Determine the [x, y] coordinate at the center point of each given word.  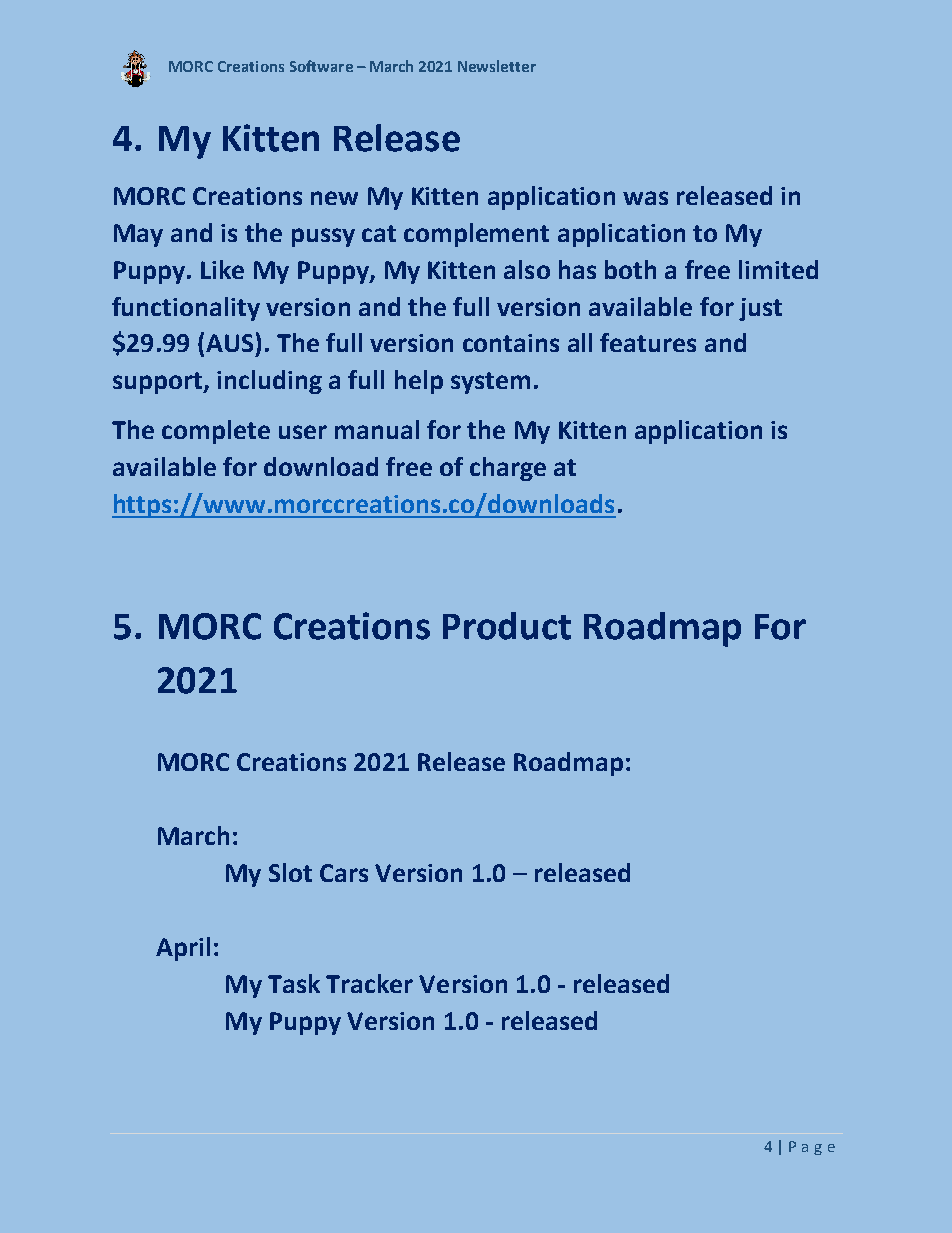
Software [321, 66]
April [183, 949]
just [760, 309]
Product [507, 626]
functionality [186, 309]
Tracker [369, 983]
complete [216, 432]
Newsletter [497, 66]
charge [508, 469]
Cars [344, 873]
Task [294, 983]
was [645, 198]
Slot [290, 872]
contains [511, 343]
